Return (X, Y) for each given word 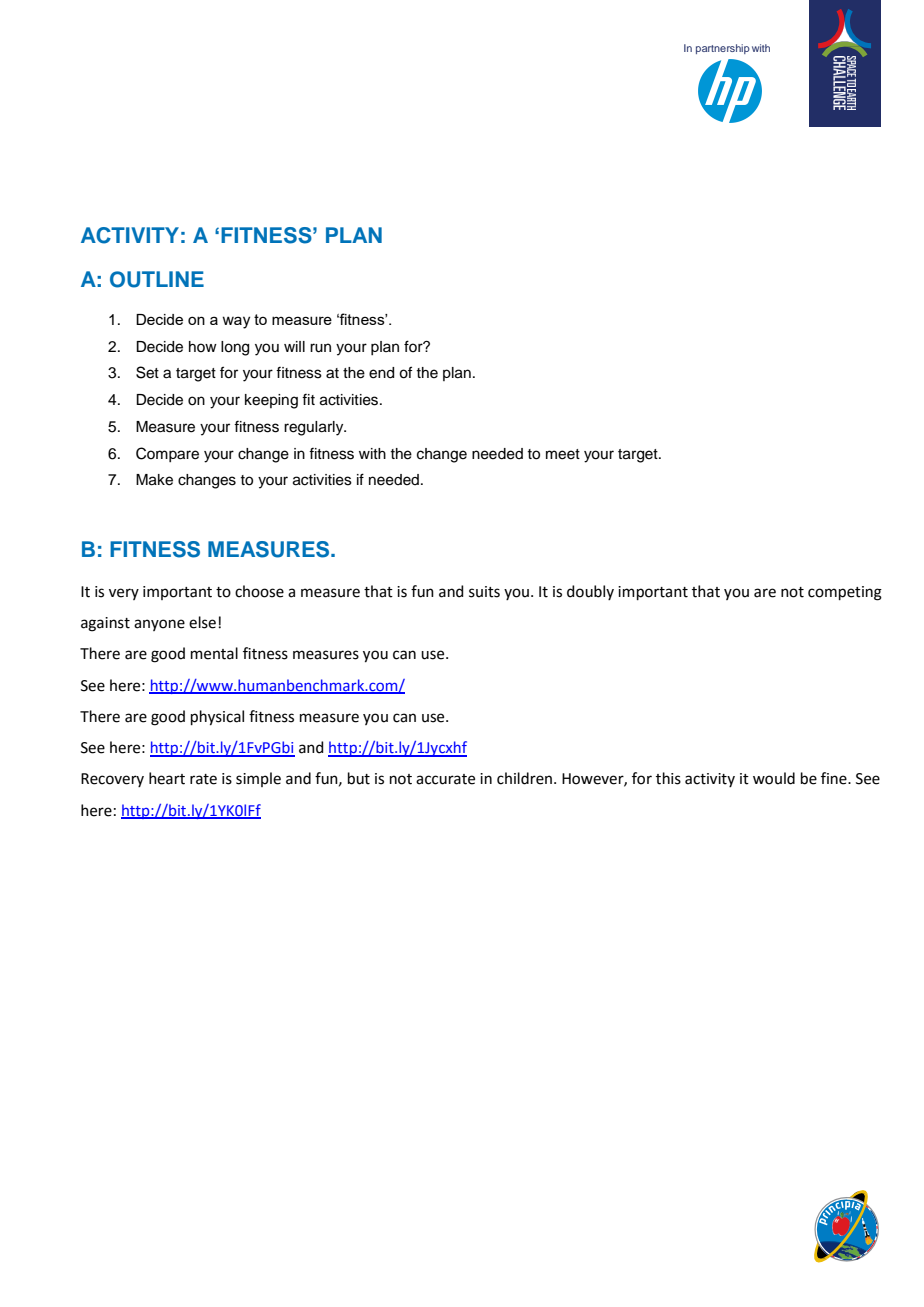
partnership (723, 49)
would (774, 778)
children (524, 778)
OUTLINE (157, 279)
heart (167, 778)
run (320, 348)
